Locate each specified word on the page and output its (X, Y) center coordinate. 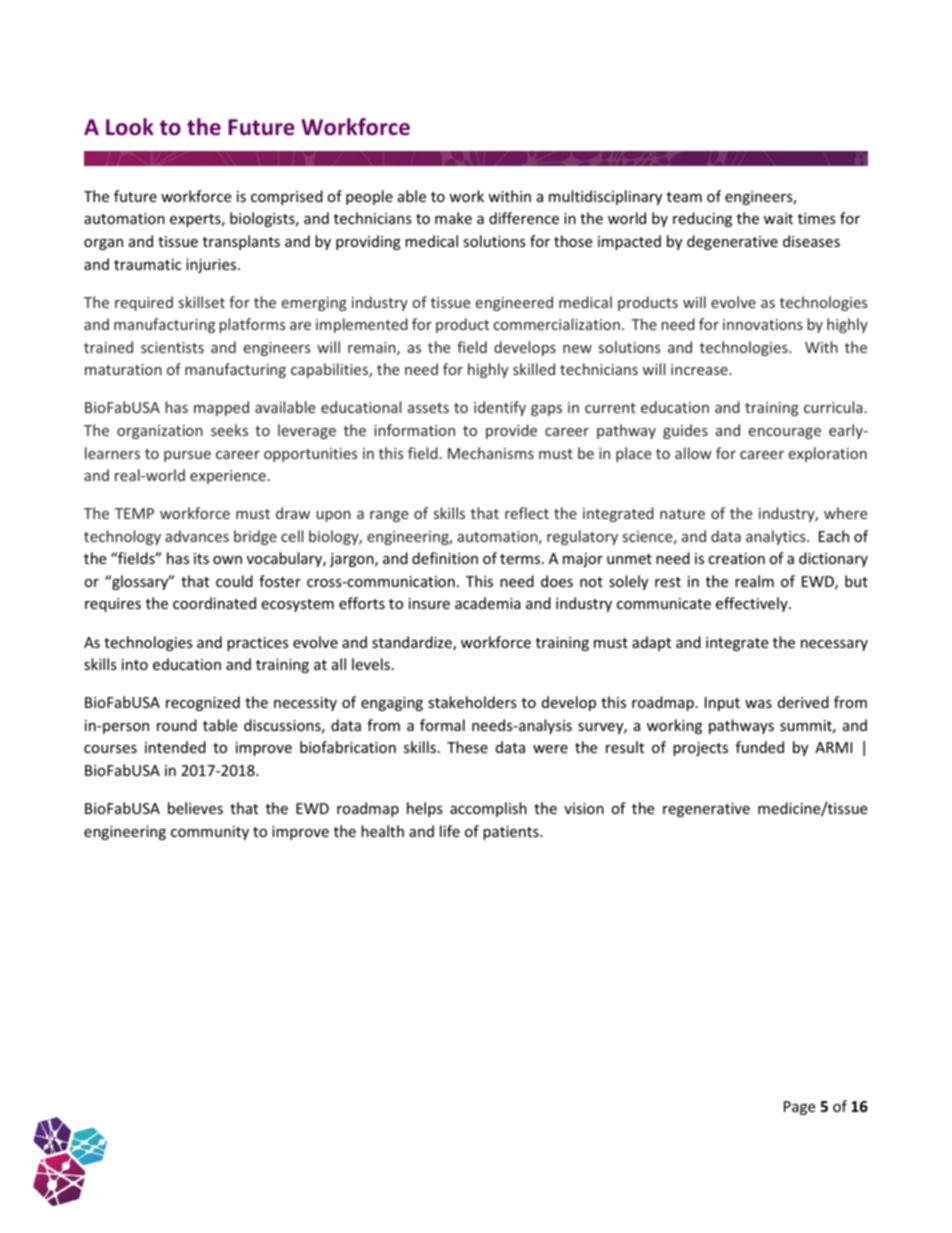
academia (488, 603)
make (453, 218)
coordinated (214, 603)
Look (130, 127)
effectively (753, 604)
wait (778, 218)
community (210, 833)
